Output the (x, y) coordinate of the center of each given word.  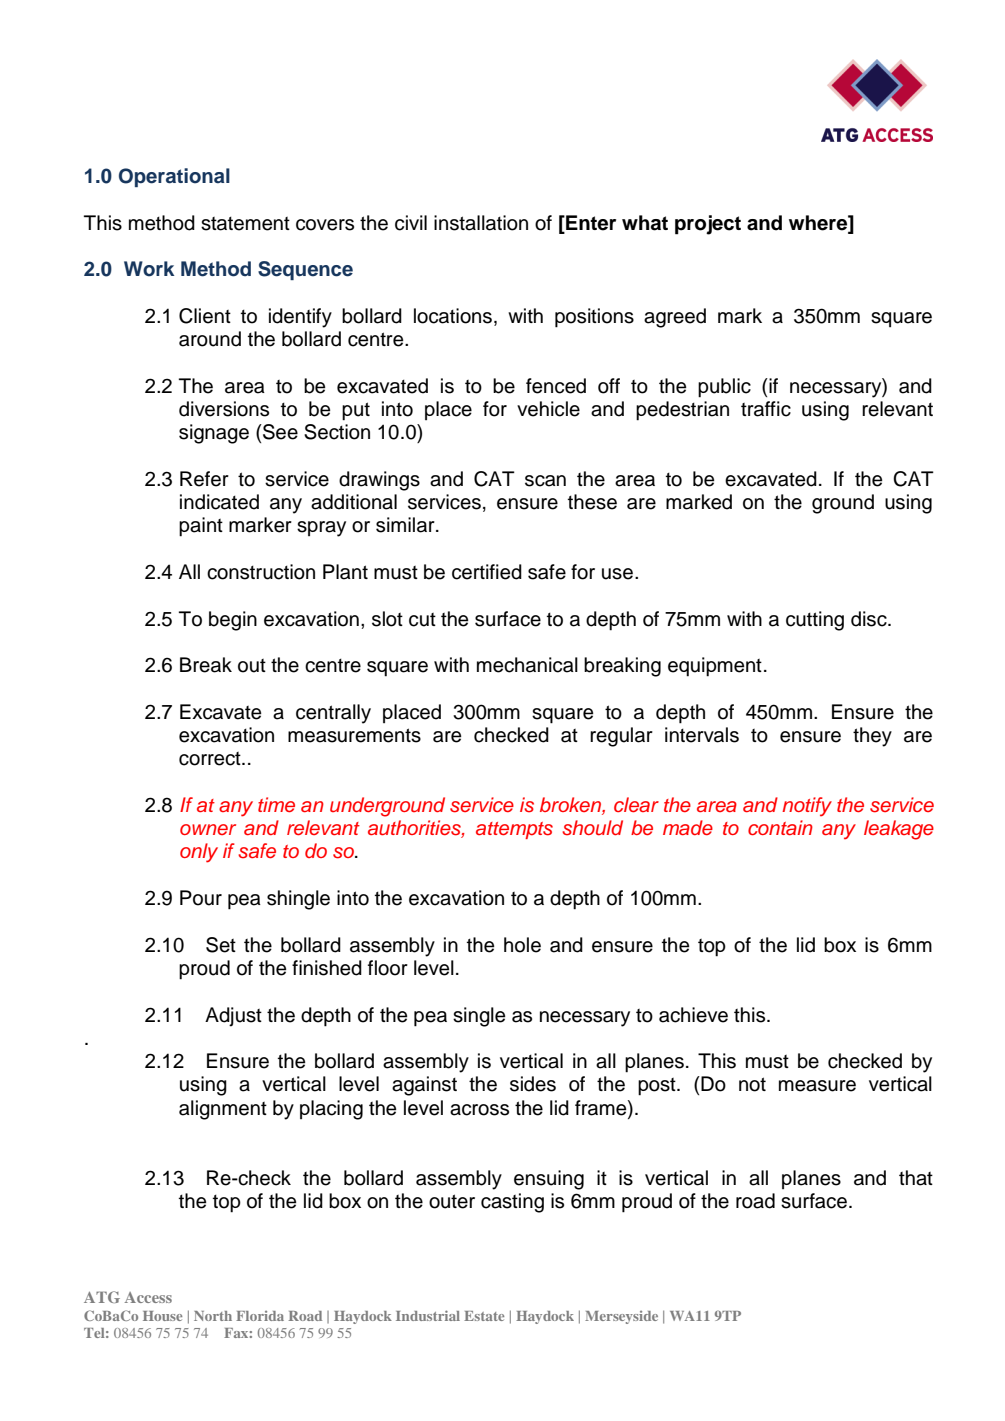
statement (245, 224)
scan (545, 481)
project (708, 225)
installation (481, 223)
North (213, 1316)
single (479, 1017)
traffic (766, 409)
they (872, 737)
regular (621, 737)
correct (211, 759)
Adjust (233, 1017)
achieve (693, 1015)
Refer (204, 479)
